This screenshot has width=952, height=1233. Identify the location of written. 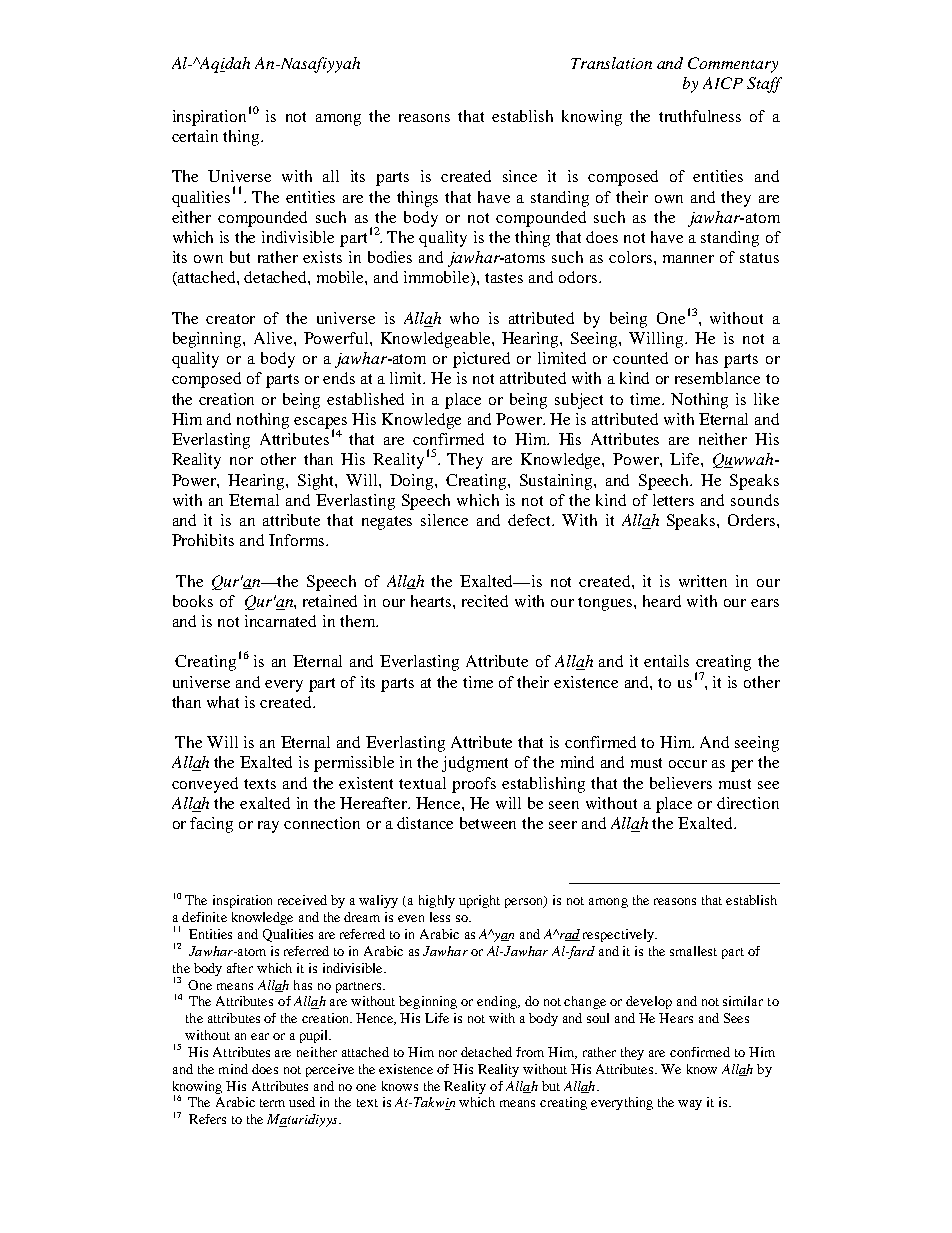
(703, 581).
